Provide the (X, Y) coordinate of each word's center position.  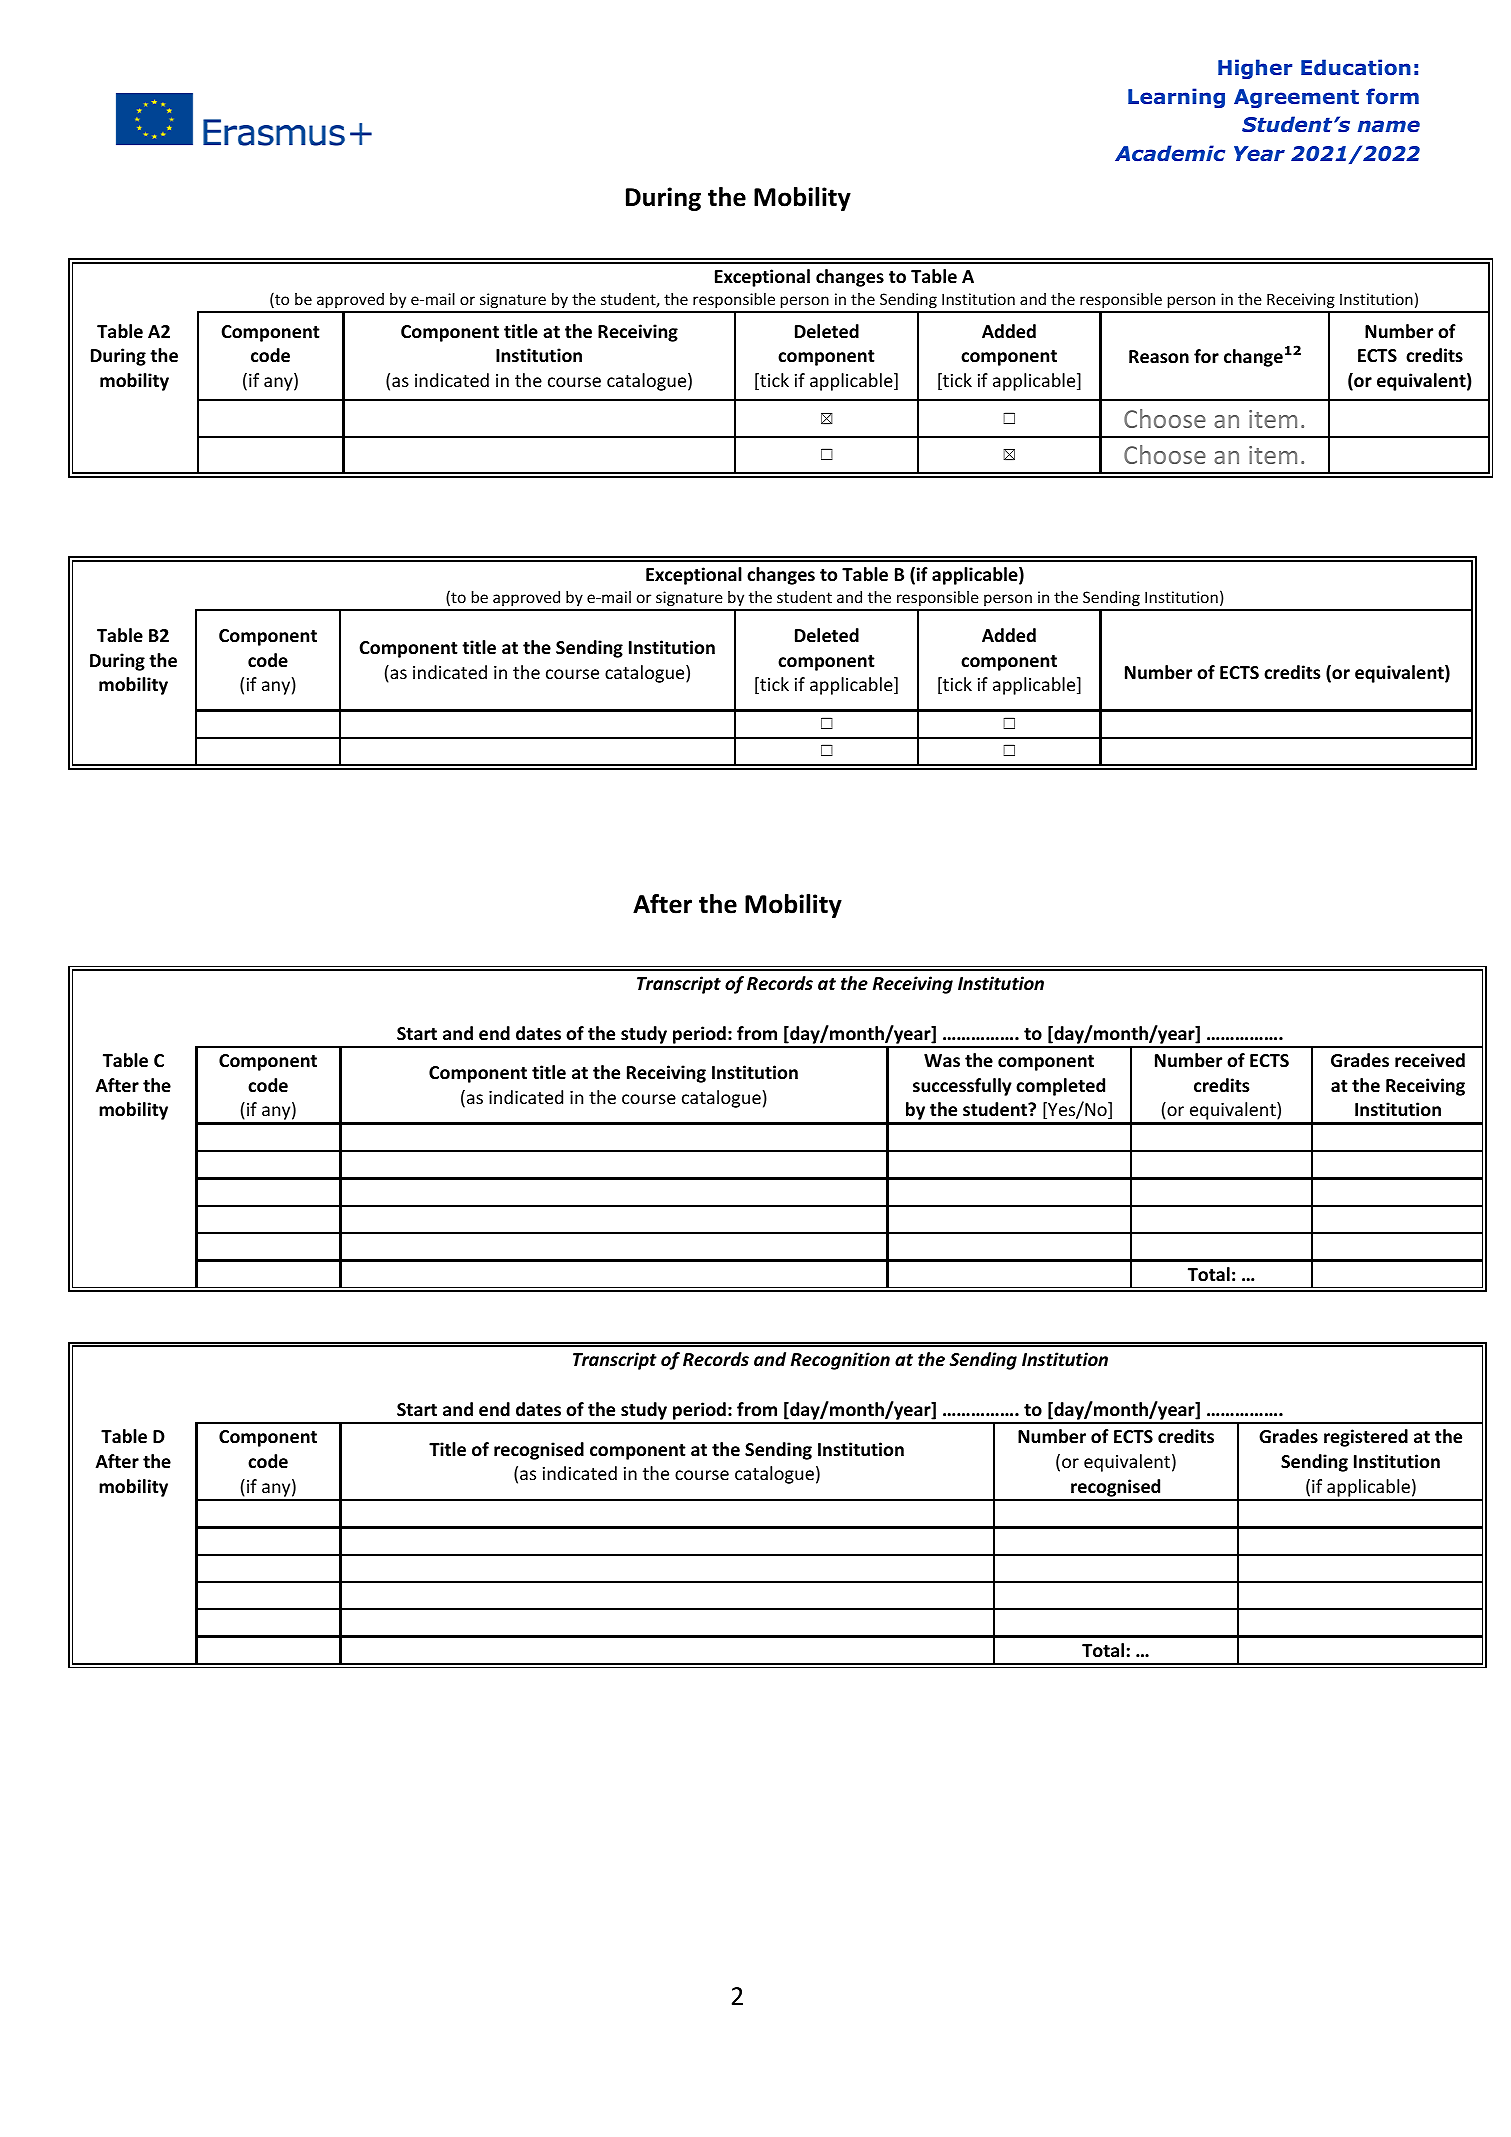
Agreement (1296, 98)
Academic (1170, 153)
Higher (1255, 69)
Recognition (840, 1361)
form (1392, 96)
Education (1356, 67)
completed (1060, 1087)
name (1389, 126)
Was (942, 1061)
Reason (1159, 357)
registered (1366, 1438)
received (1430, 1060)
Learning (1176, 98)
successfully (962, 1087)
